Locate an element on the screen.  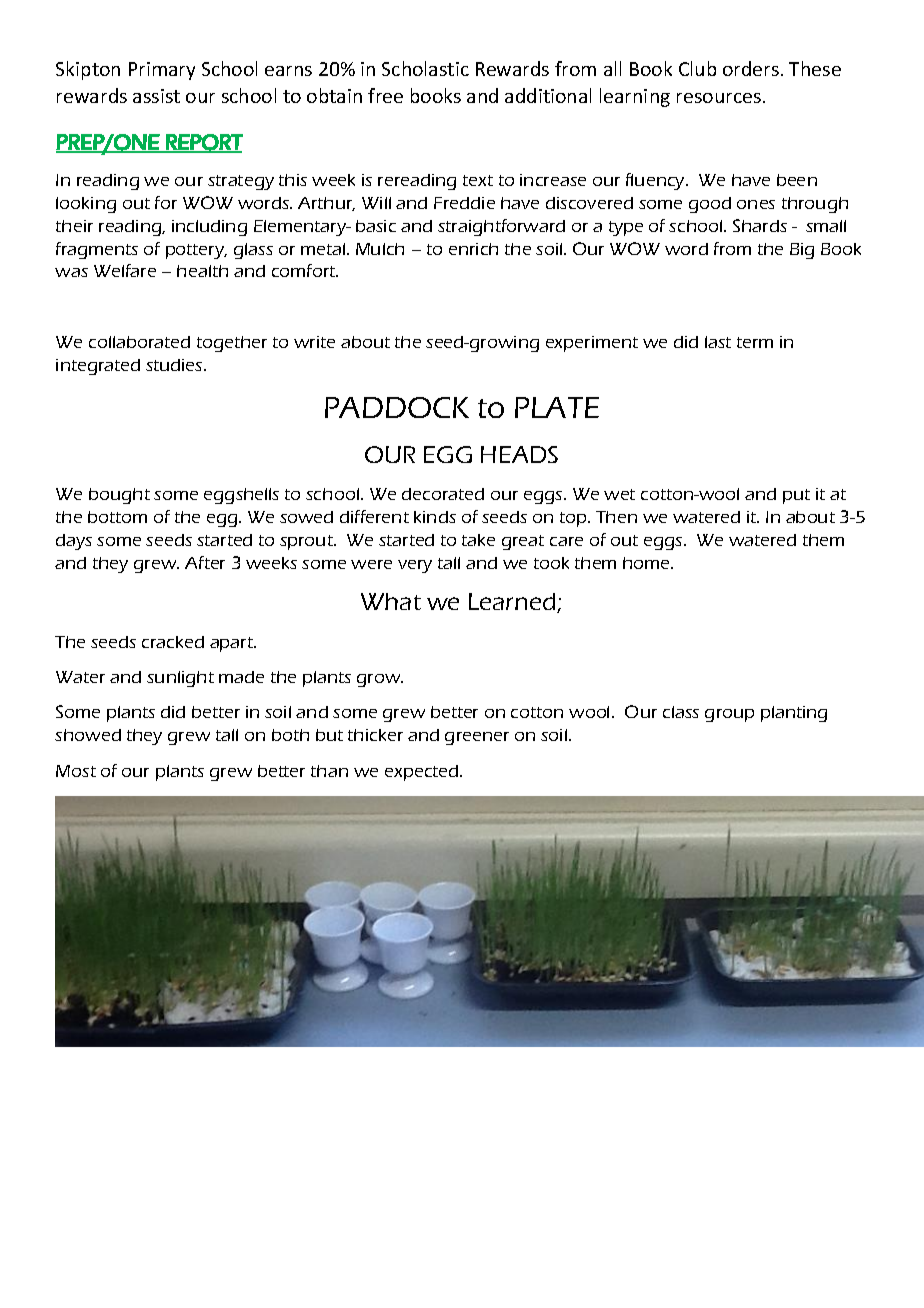
studies is located at coordinates (175, 365).
